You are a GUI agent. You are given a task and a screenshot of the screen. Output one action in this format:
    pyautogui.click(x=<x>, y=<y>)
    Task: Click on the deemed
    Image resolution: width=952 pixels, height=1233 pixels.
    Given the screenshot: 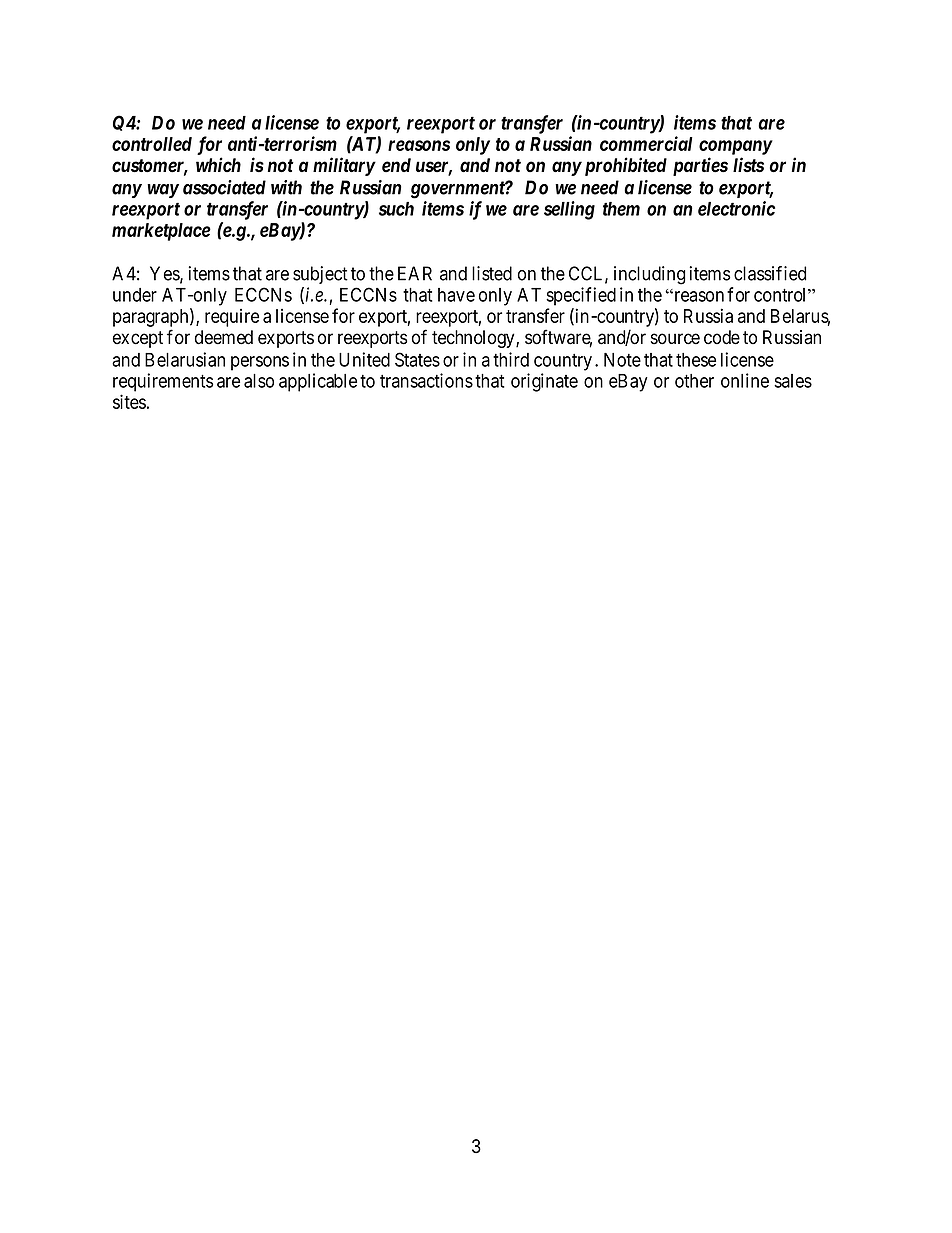 What is the action you would take?
    pyautogui.click(x=224, y=337)
